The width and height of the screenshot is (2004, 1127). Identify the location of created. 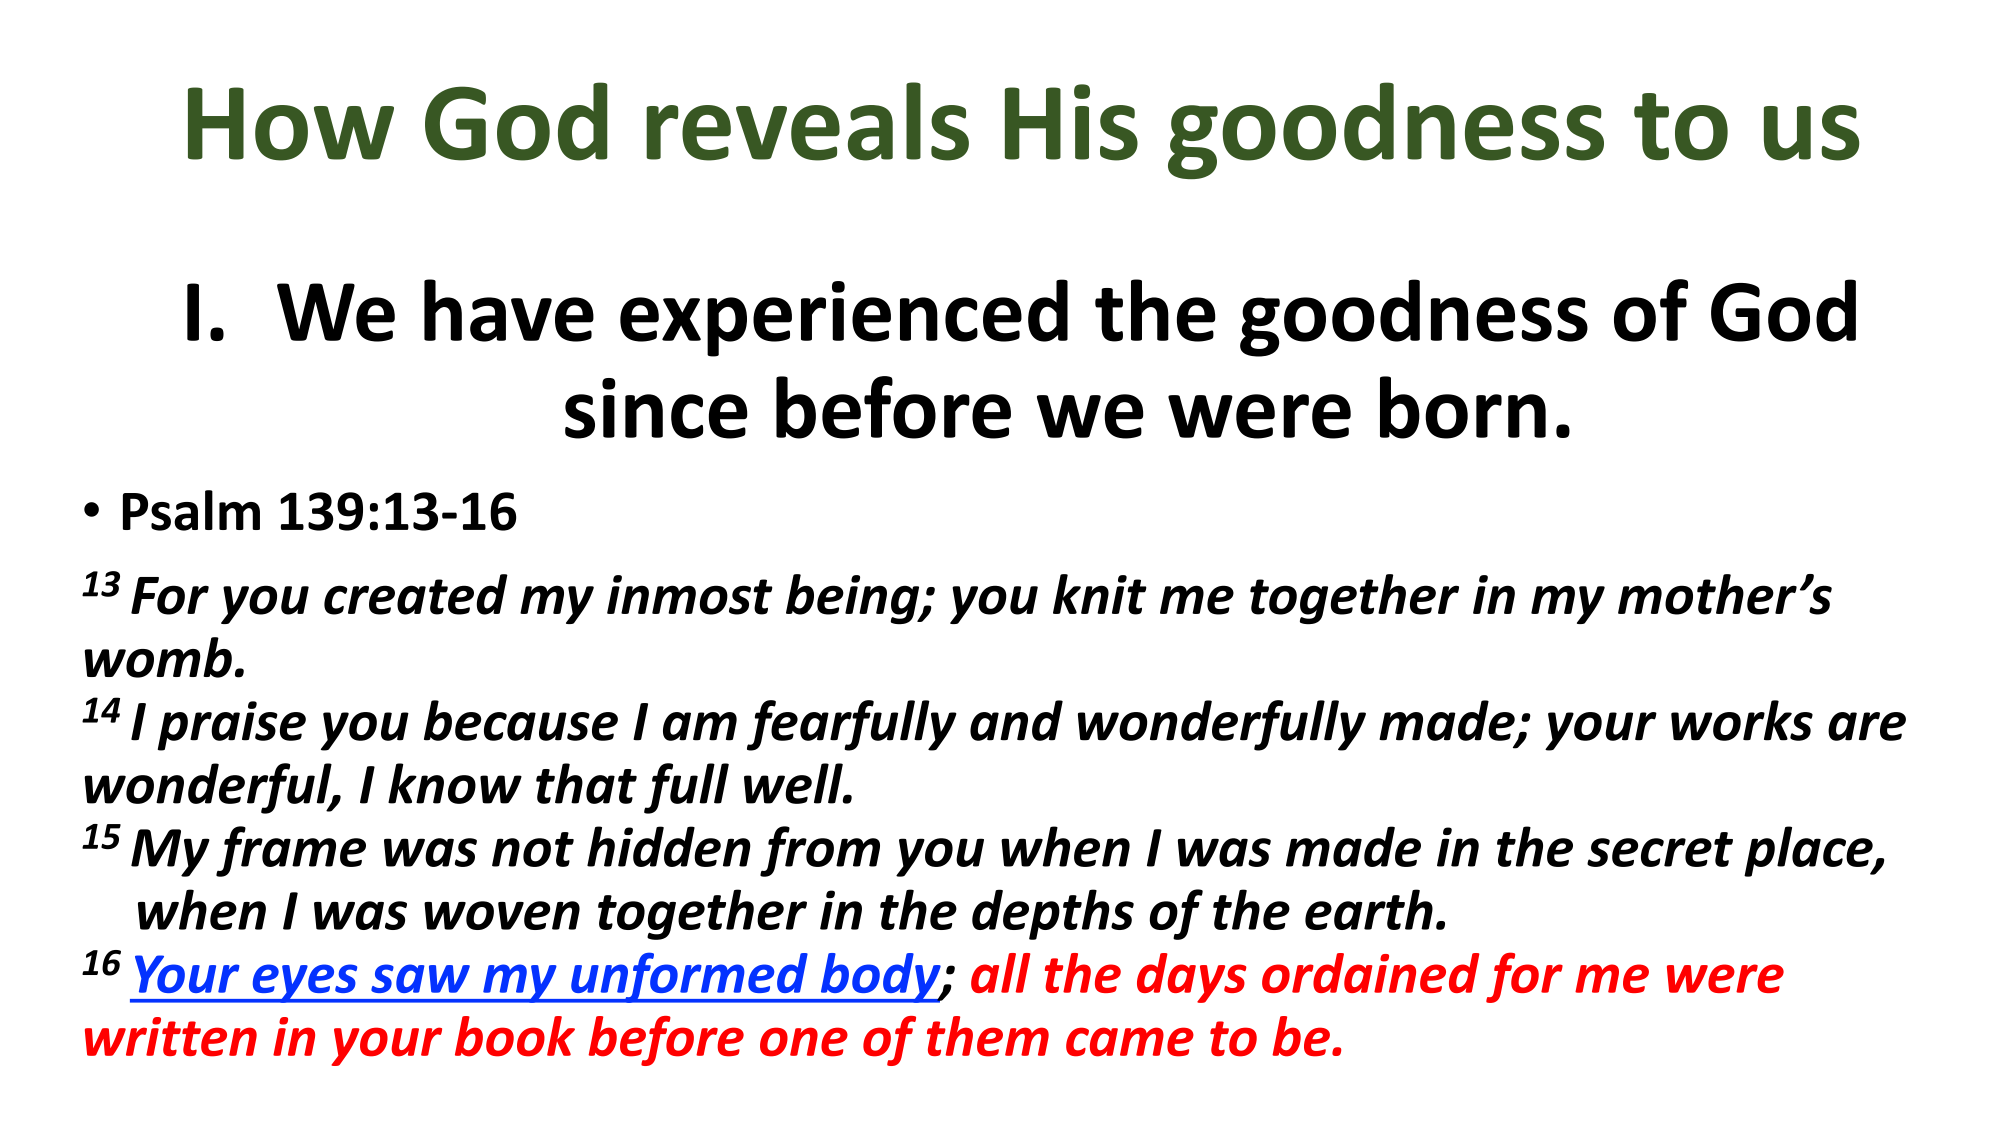
(416, 594).
